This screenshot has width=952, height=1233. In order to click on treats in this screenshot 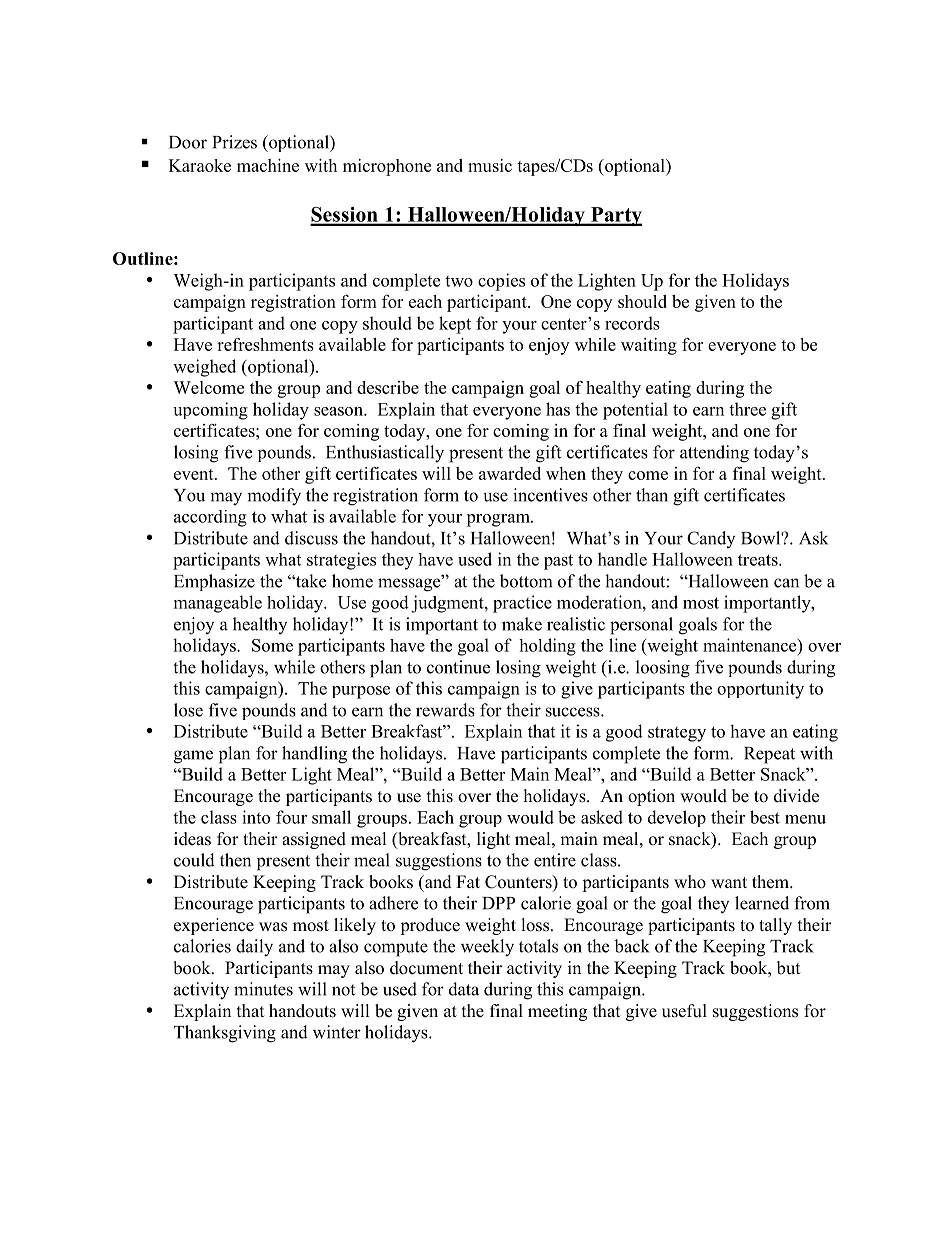, I will do `click(759, 560)`.
